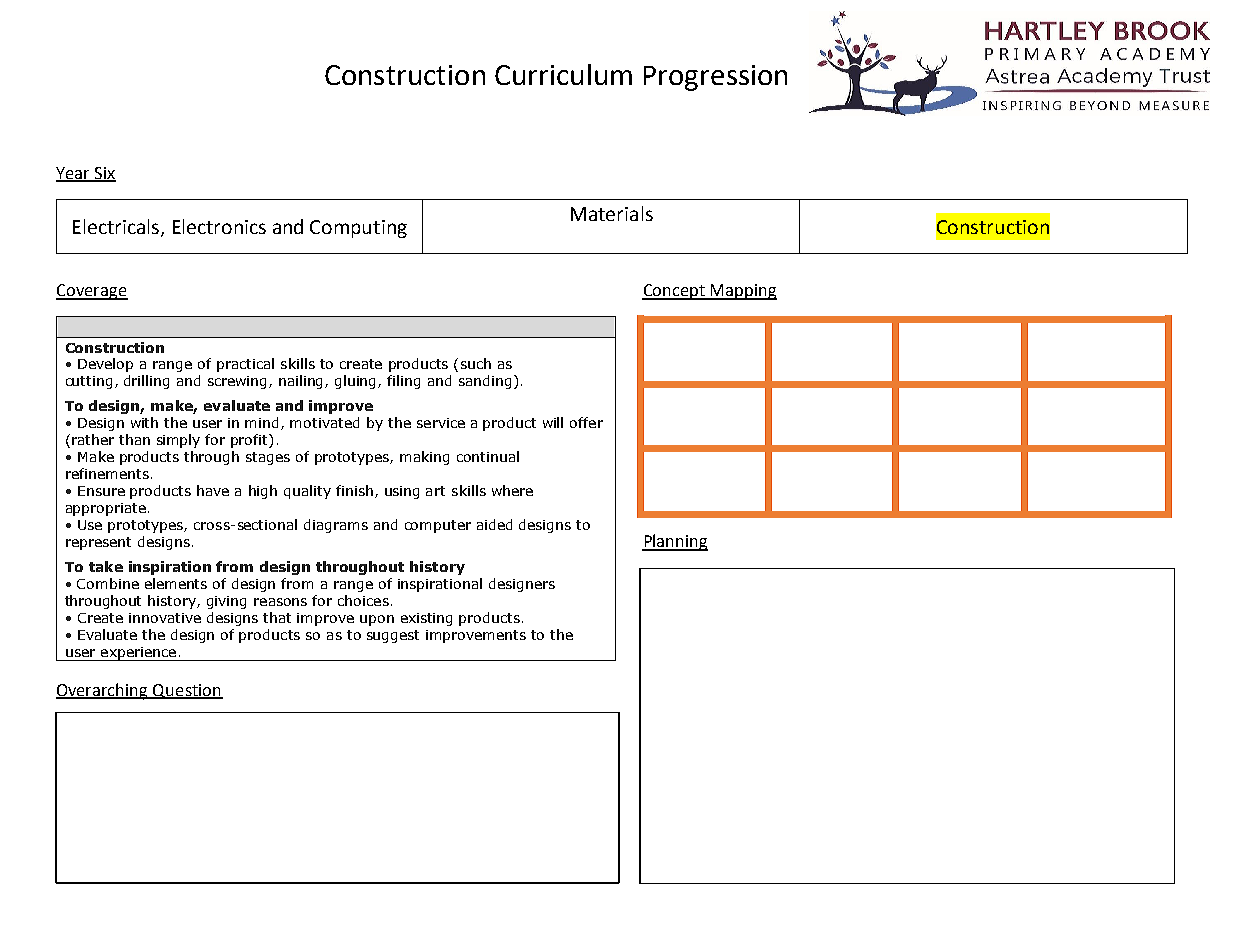 This screenshot has height=952, width=1233. Describe the element at coordinates (146, 382) in the screenshot. I see `drilling` at that location.
